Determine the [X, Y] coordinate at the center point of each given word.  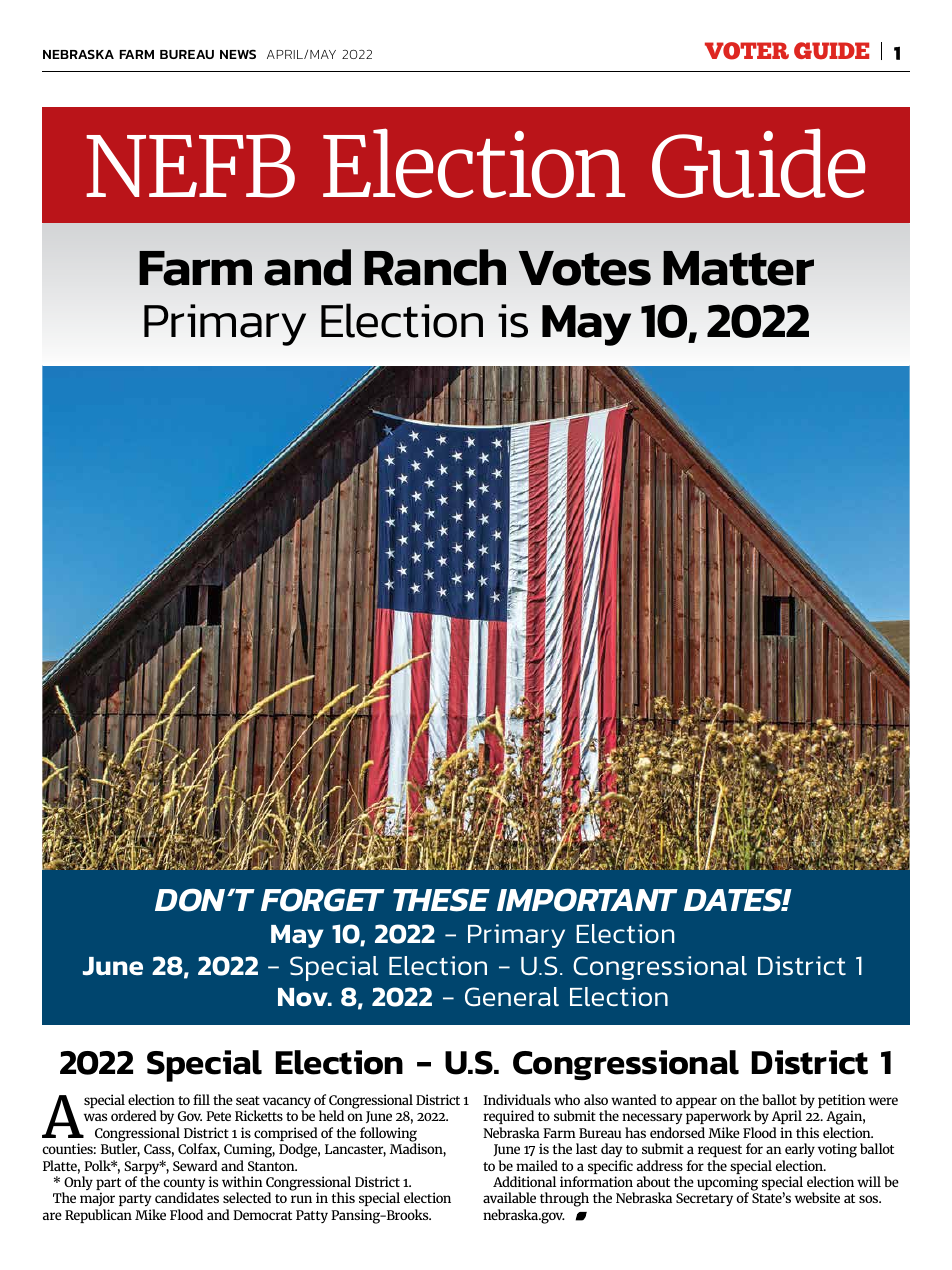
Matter [738, 268]
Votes [585, 268]
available [509, 1197]
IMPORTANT [587, 900]
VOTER [747, 51]
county [184, 1185]
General [512, 997]
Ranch [435, 267]
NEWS [238, 54]
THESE [441, 900]
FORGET [323, 900]
